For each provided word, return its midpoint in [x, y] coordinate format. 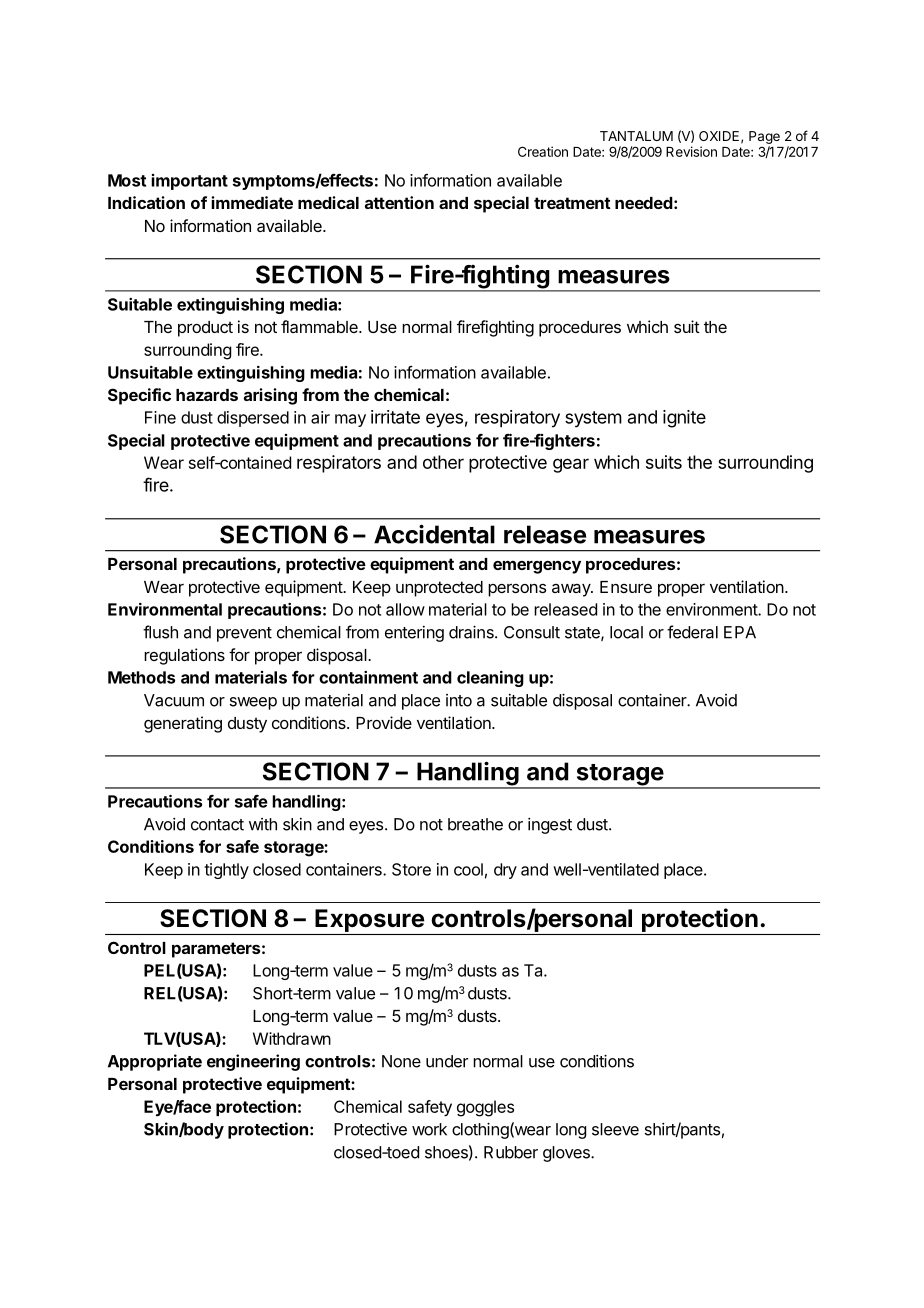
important [189, 182]
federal [692, 632]
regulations [184, 656]
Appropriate [155, 1062]
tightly [226, 871]
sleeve [615, 1129]
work [429, 1129]
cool [468, 869]
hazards [207, 395]
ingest [550, 826]
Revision [691, 151]
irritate [395, 417]
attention [399, 202]
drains [472, 632]
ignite [684, 419]
